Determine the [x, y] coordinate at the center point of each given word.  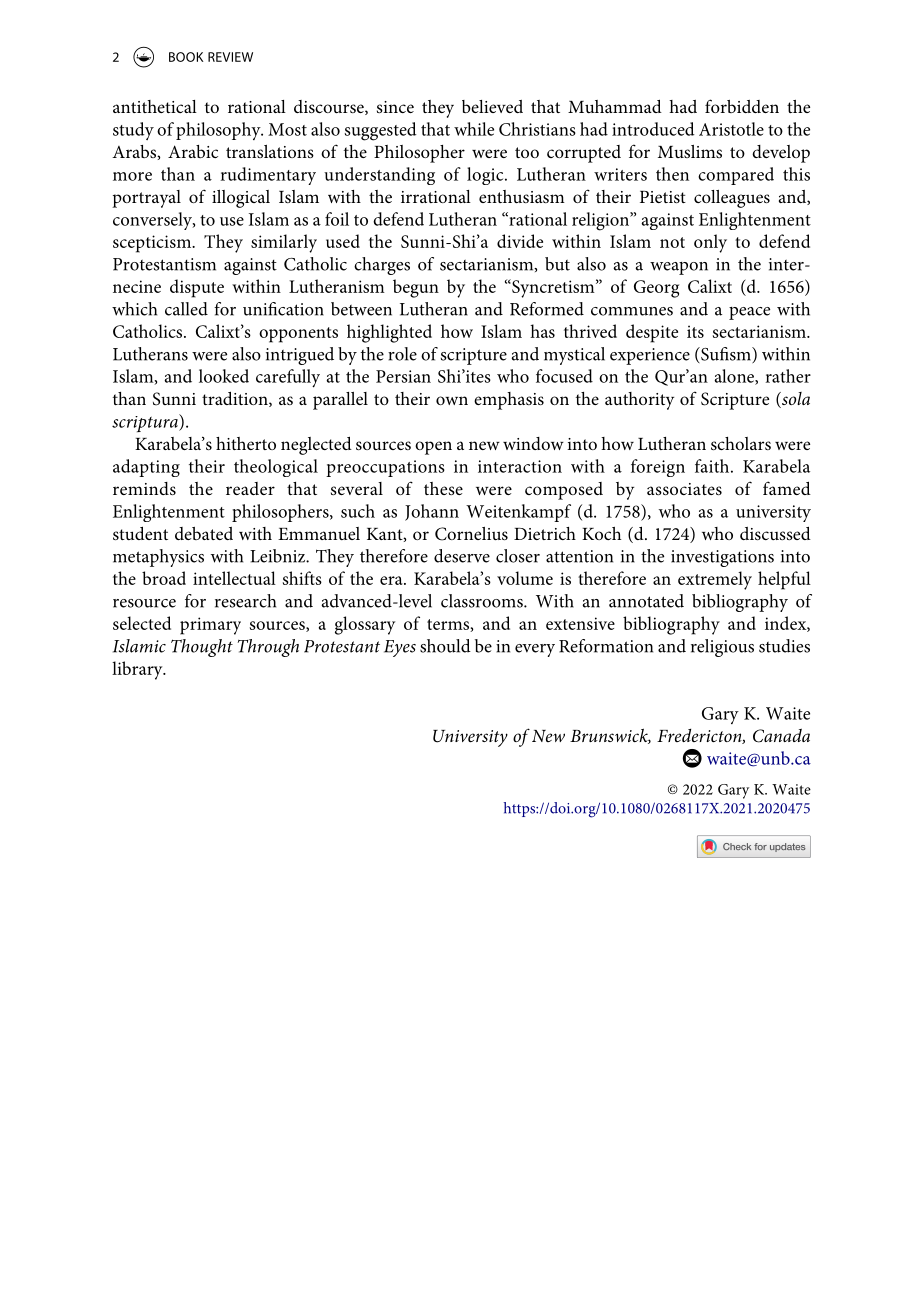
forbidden [742, 106]
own [452, 400]
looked [224, 376]
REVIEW [230, 57]
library [138, 670]
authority [639, 401]
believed [492, 106]
